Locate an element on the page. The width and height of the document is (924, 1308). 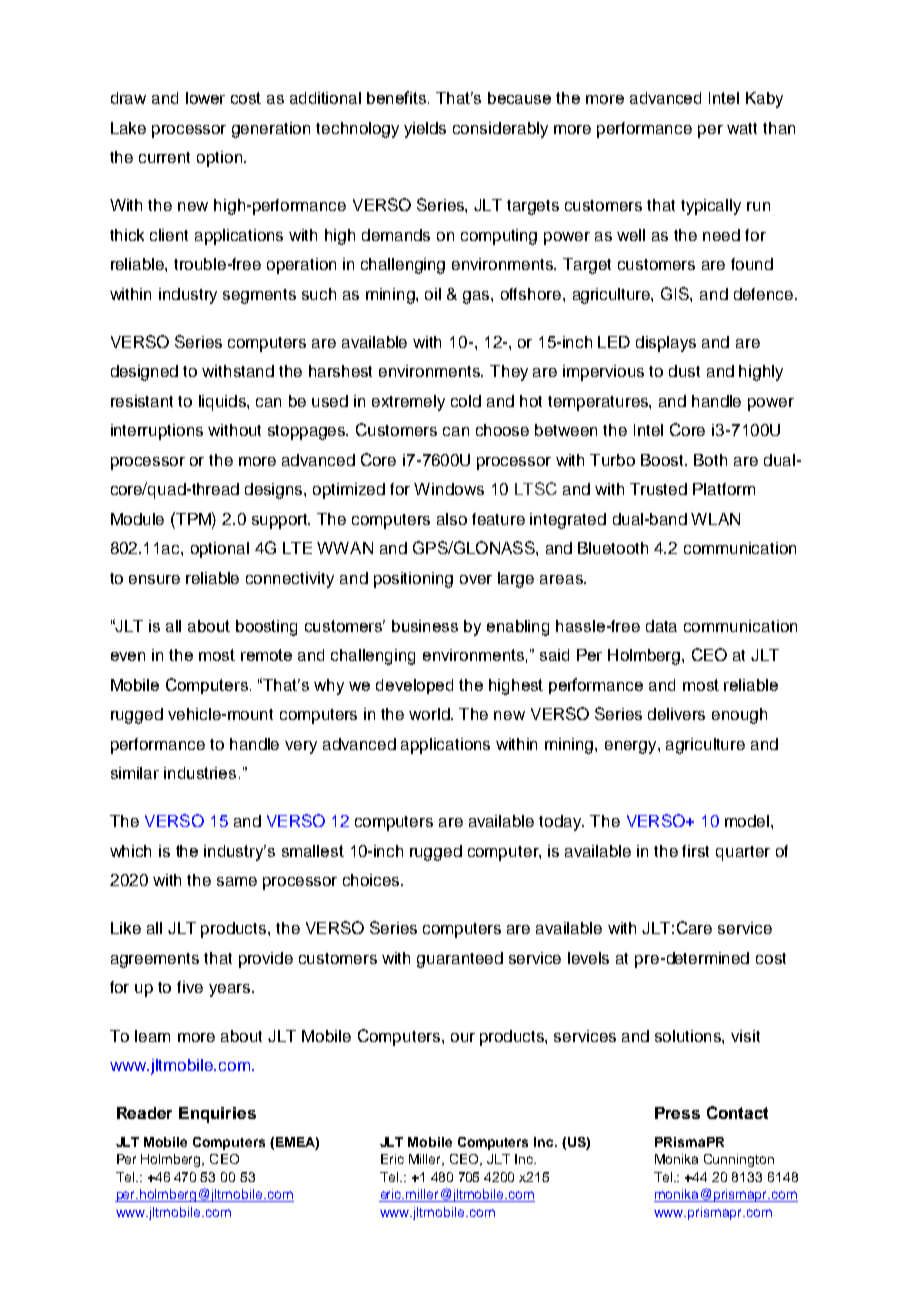
delivers is located at coordinates (676, 714).
